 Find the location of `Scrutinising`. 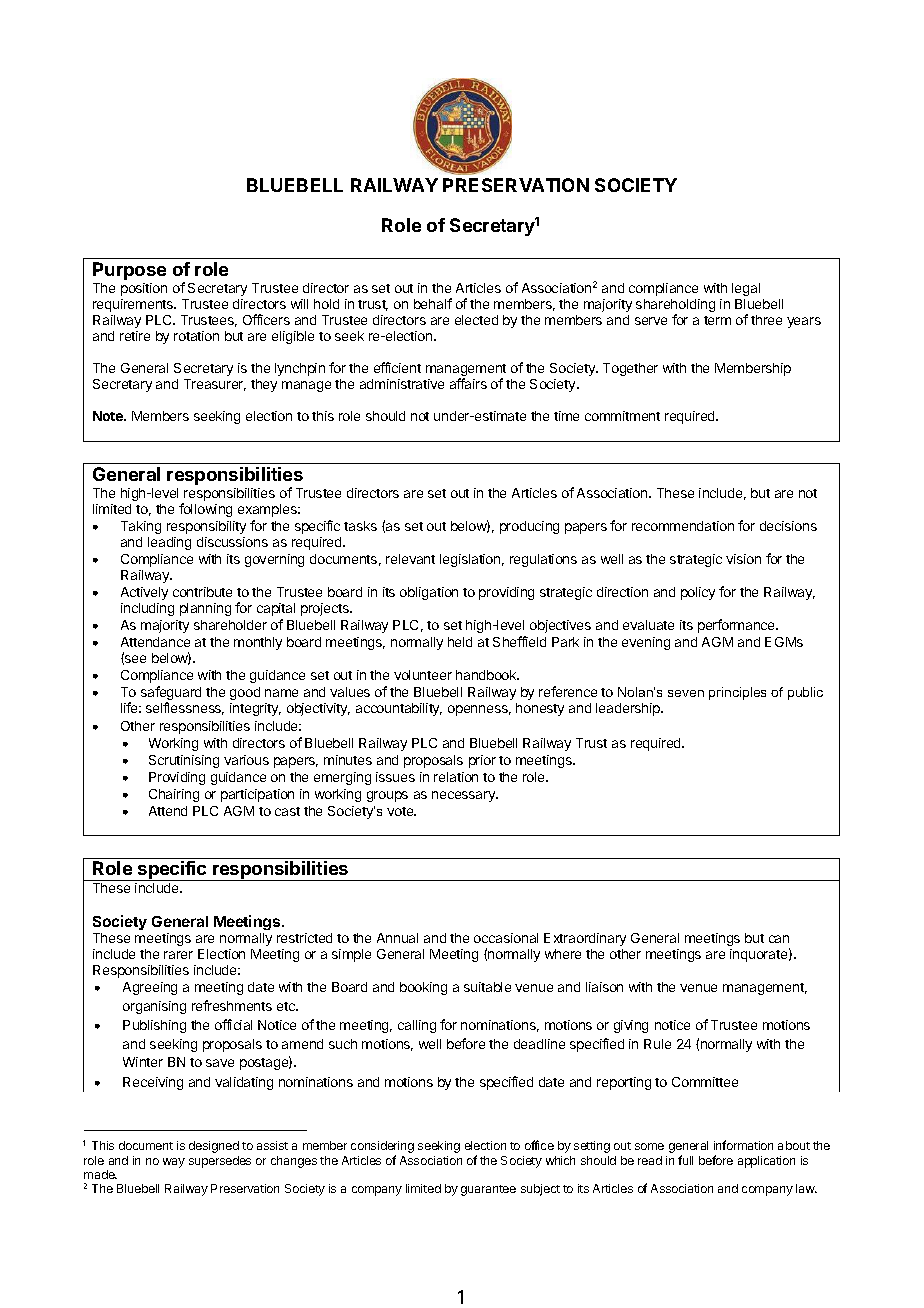

Scrutinising is located at coordinates (184, 761).
